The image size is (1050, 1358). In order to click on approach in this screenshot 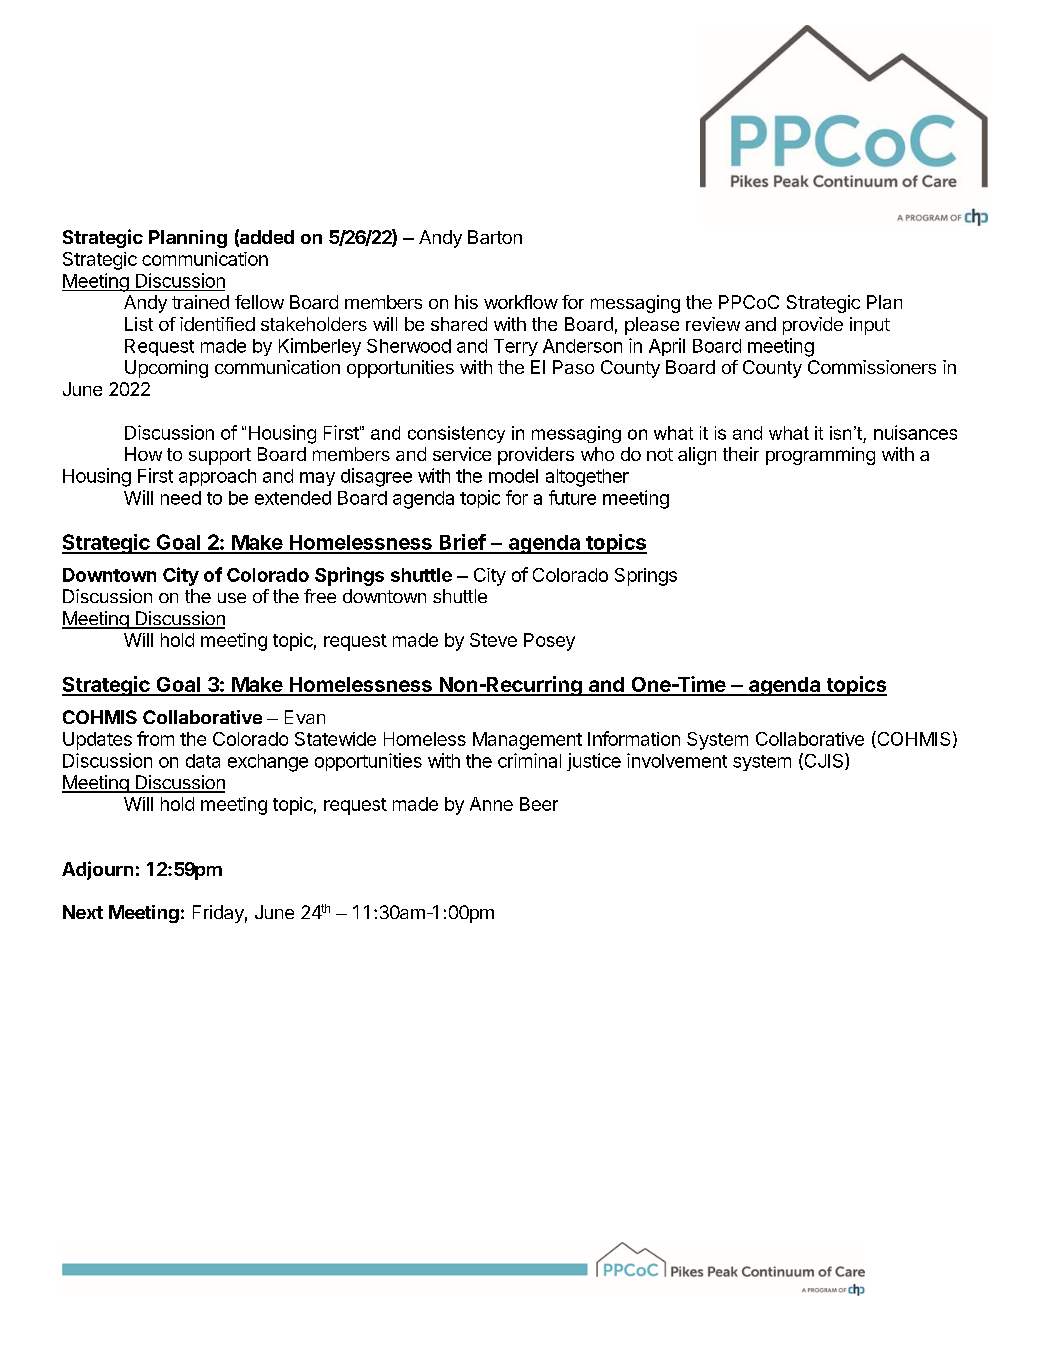, I will do `click(217, 477)`.
